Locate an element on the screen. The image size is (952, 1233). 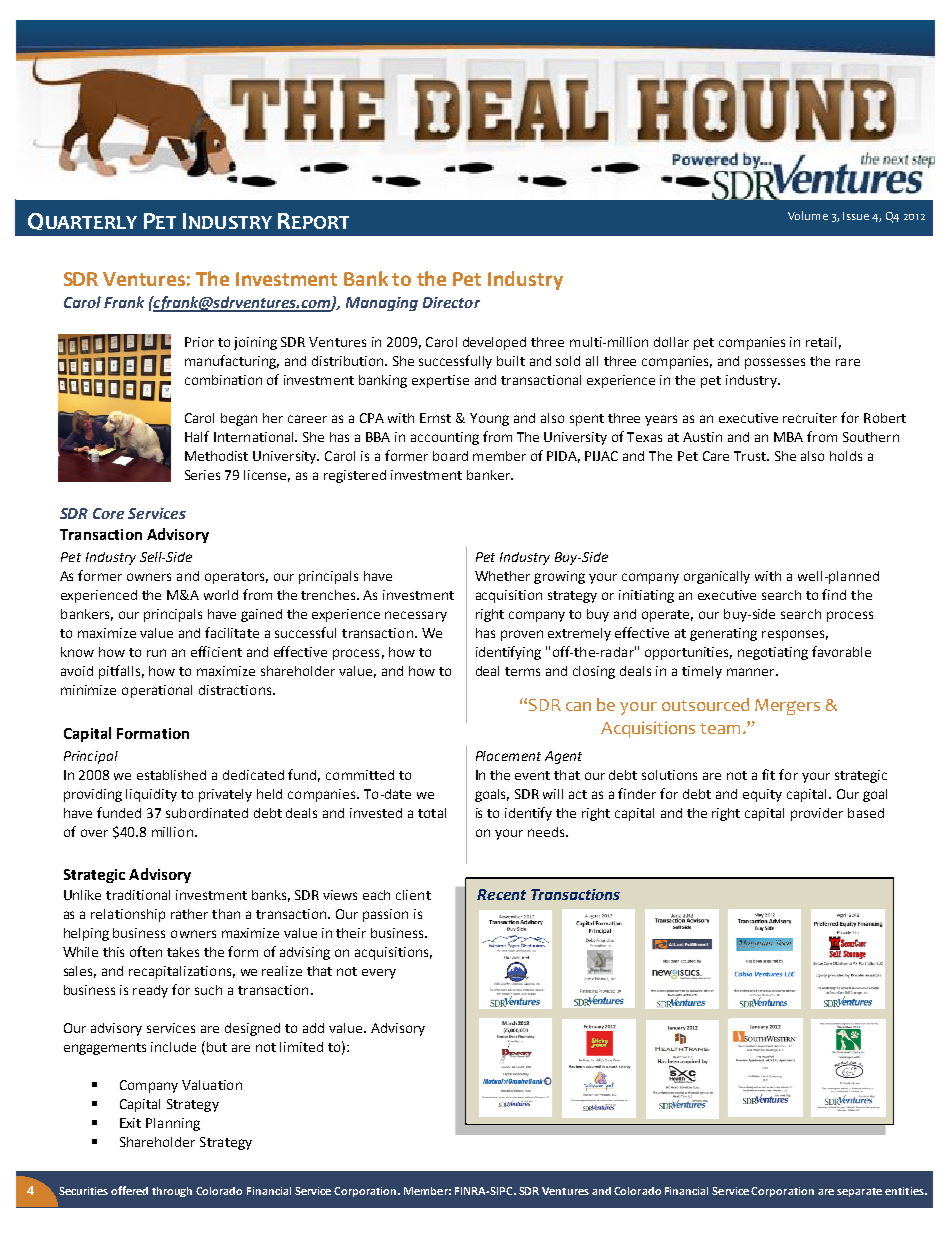
separate is located at coordinates (859, 1192).
